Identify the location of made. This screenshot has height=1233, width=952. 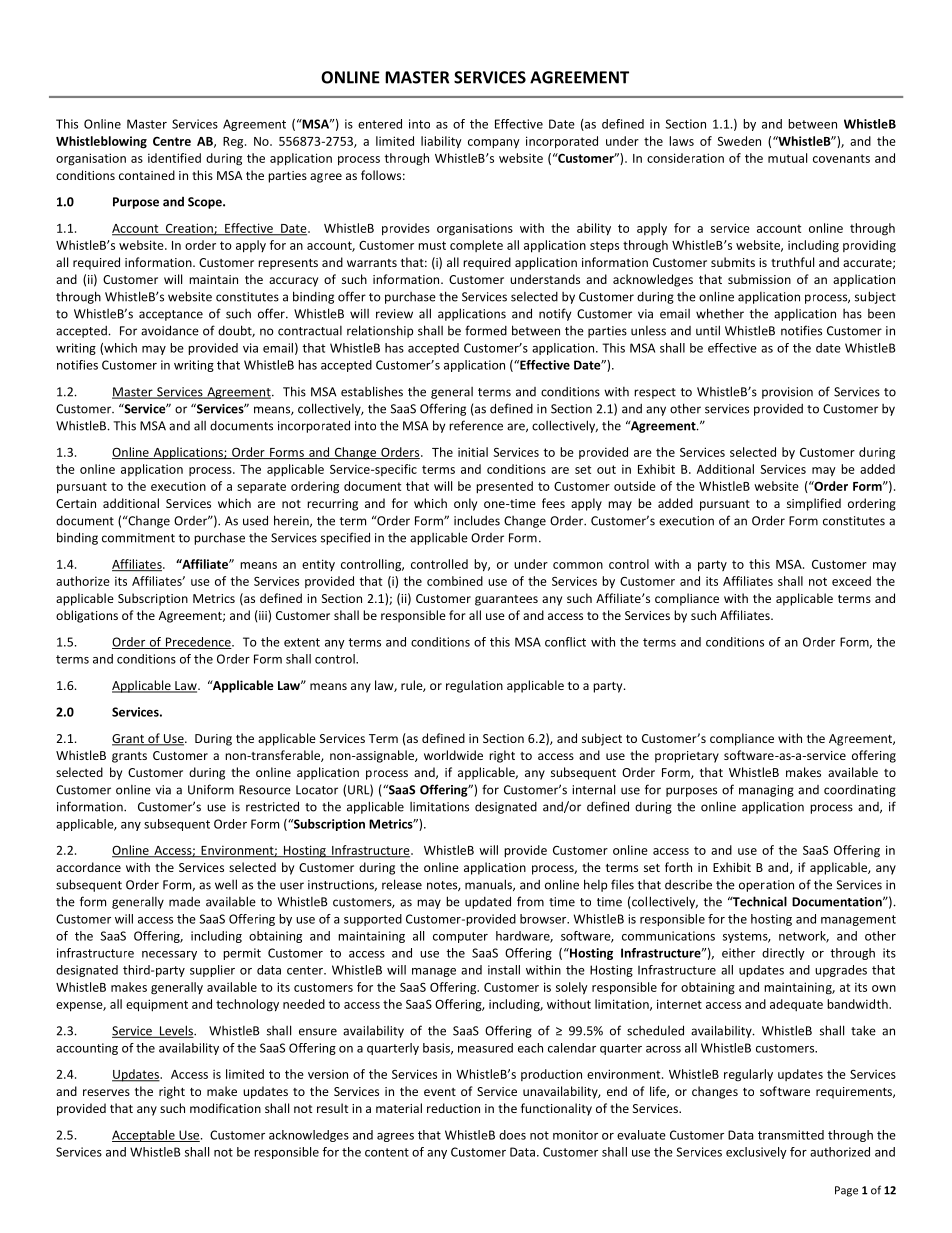
(184, 902).
